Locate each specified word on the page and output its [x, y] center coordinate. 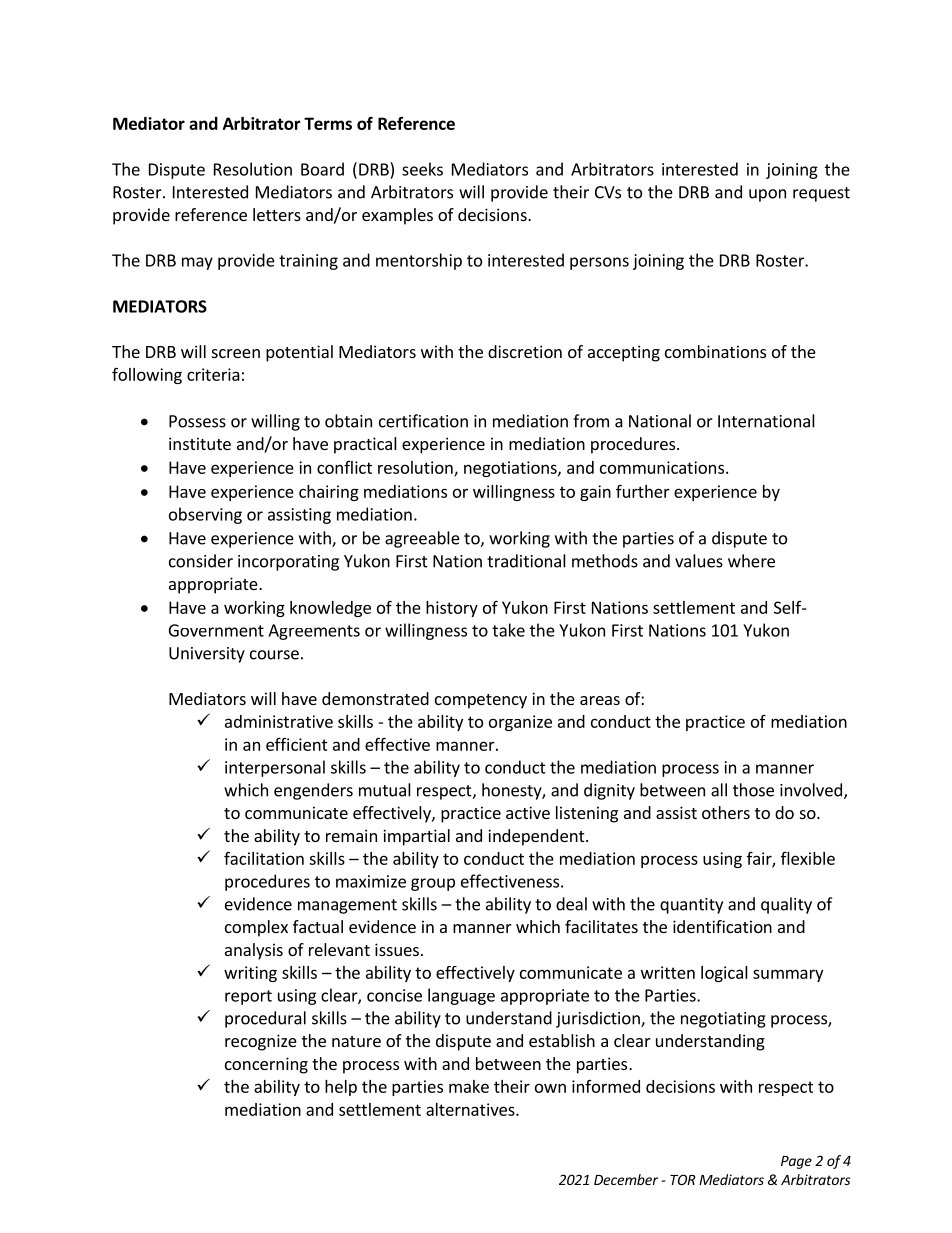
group [433, 884]
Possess [197, 421]
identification [722, 926]
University [207, 655]
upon [767, 195]
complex [256, 928]
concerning [266, 1065]
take [508, 630]
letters [277, 214]
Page [796, 1162]
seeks [422, 169]
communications [663, 467]
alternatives [471, 1109]
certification [423, 421]
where [751, 561]
